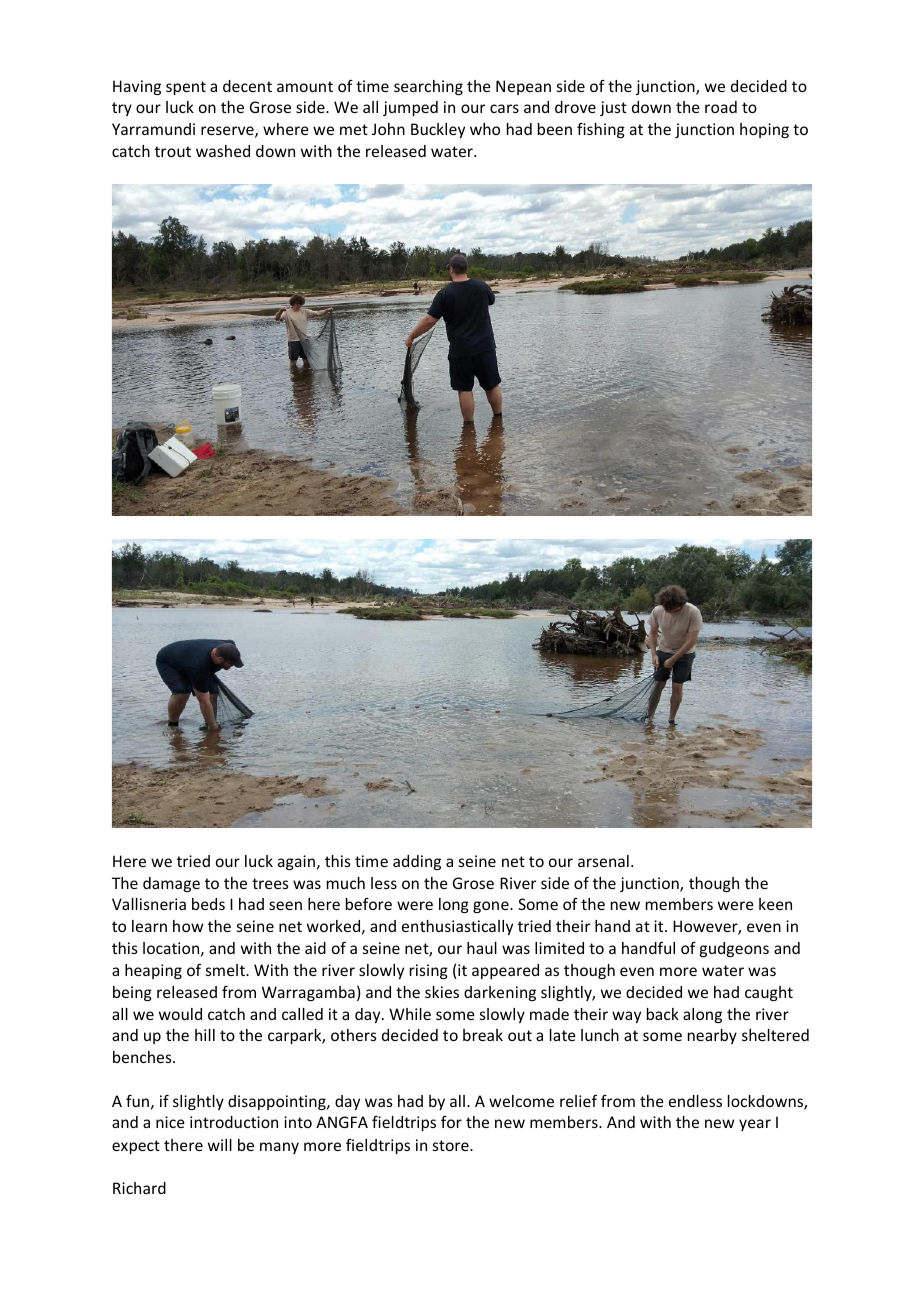  Describe the element at coordinates (220, 1145) in the screenshot. I see `will` at that location.
